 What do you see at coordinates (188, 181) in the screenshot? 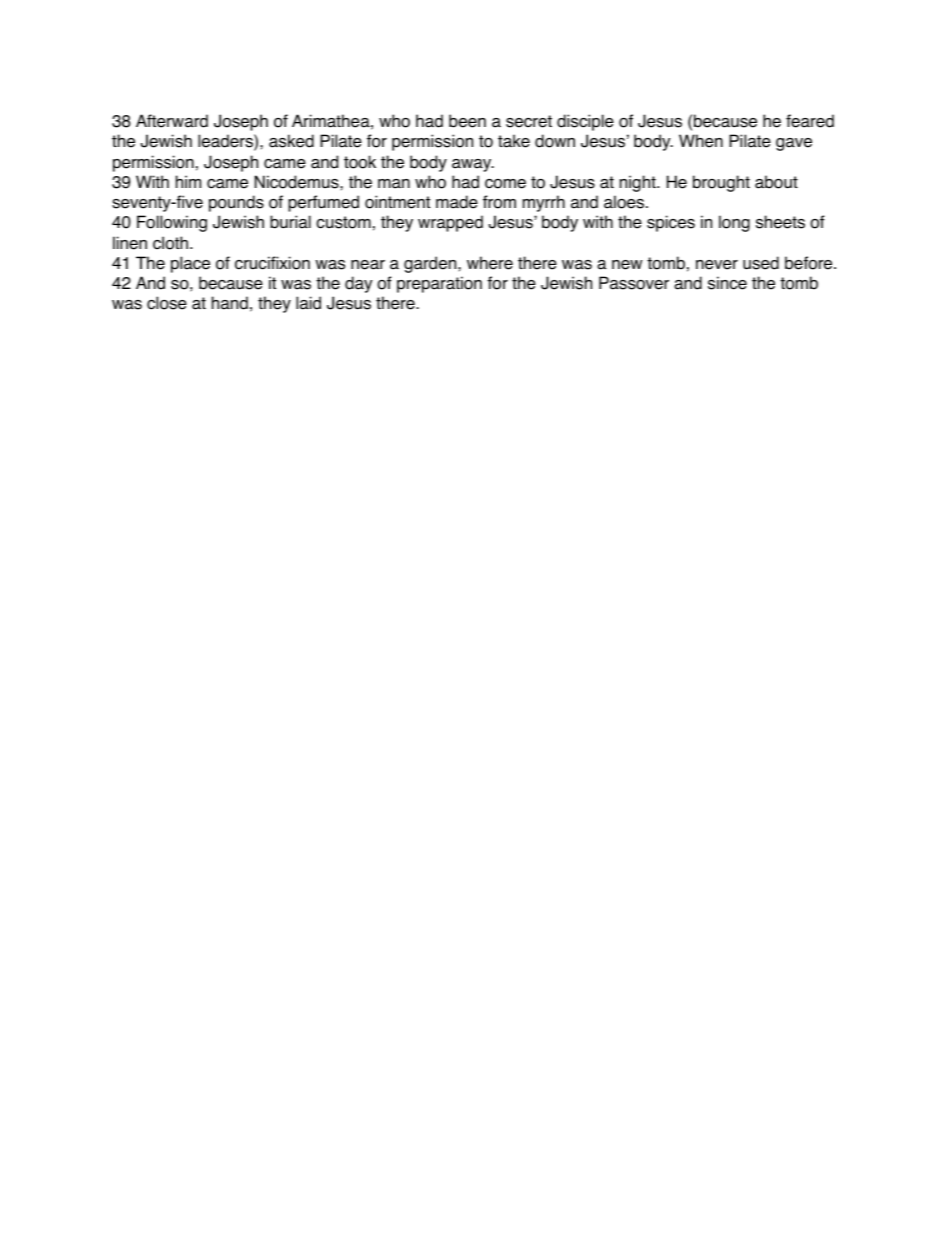
I see `him` at bounding box center [188, 181].
